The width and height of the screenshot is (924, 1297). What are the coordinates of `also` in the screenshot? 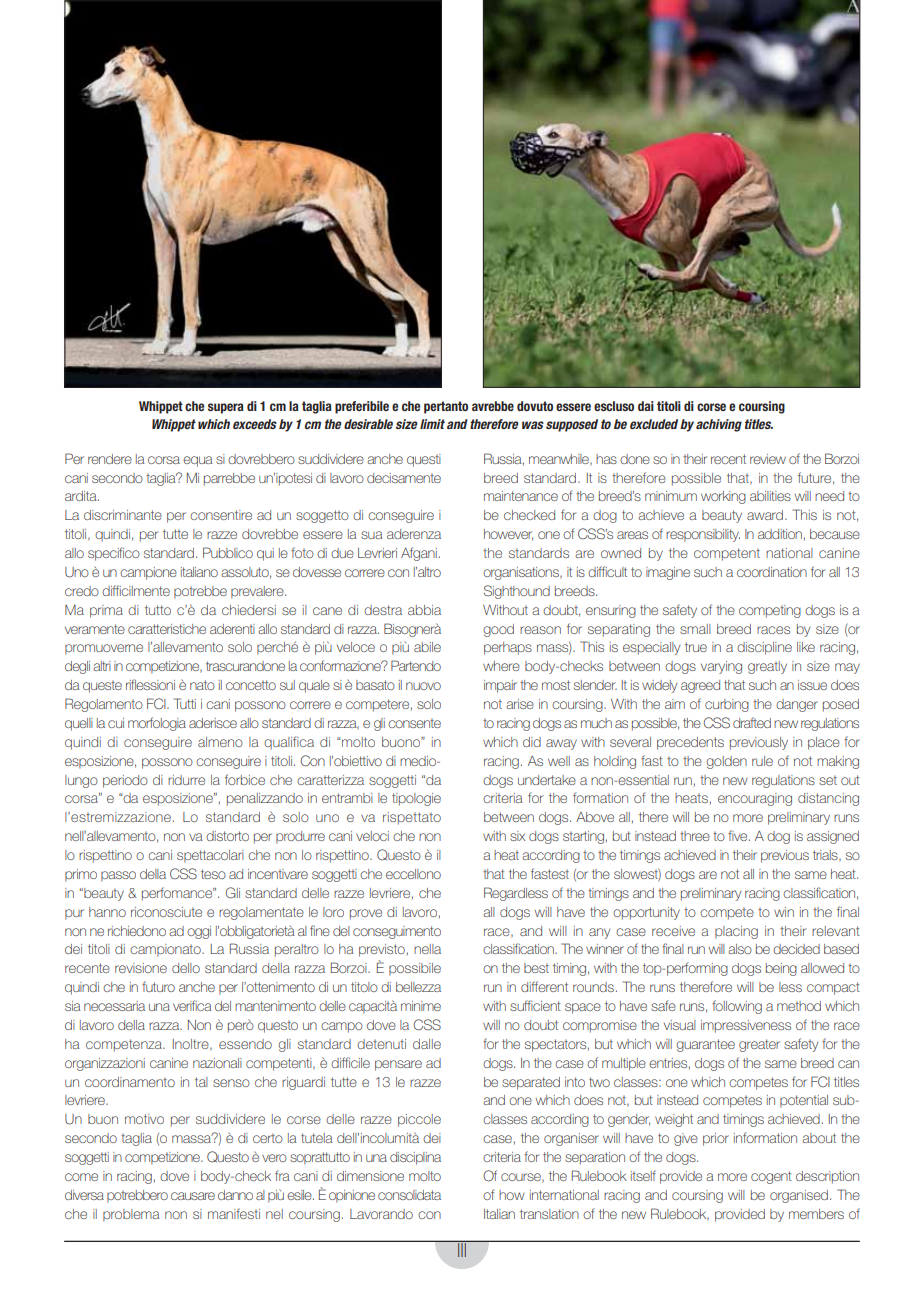 It's located at (740, 949).
